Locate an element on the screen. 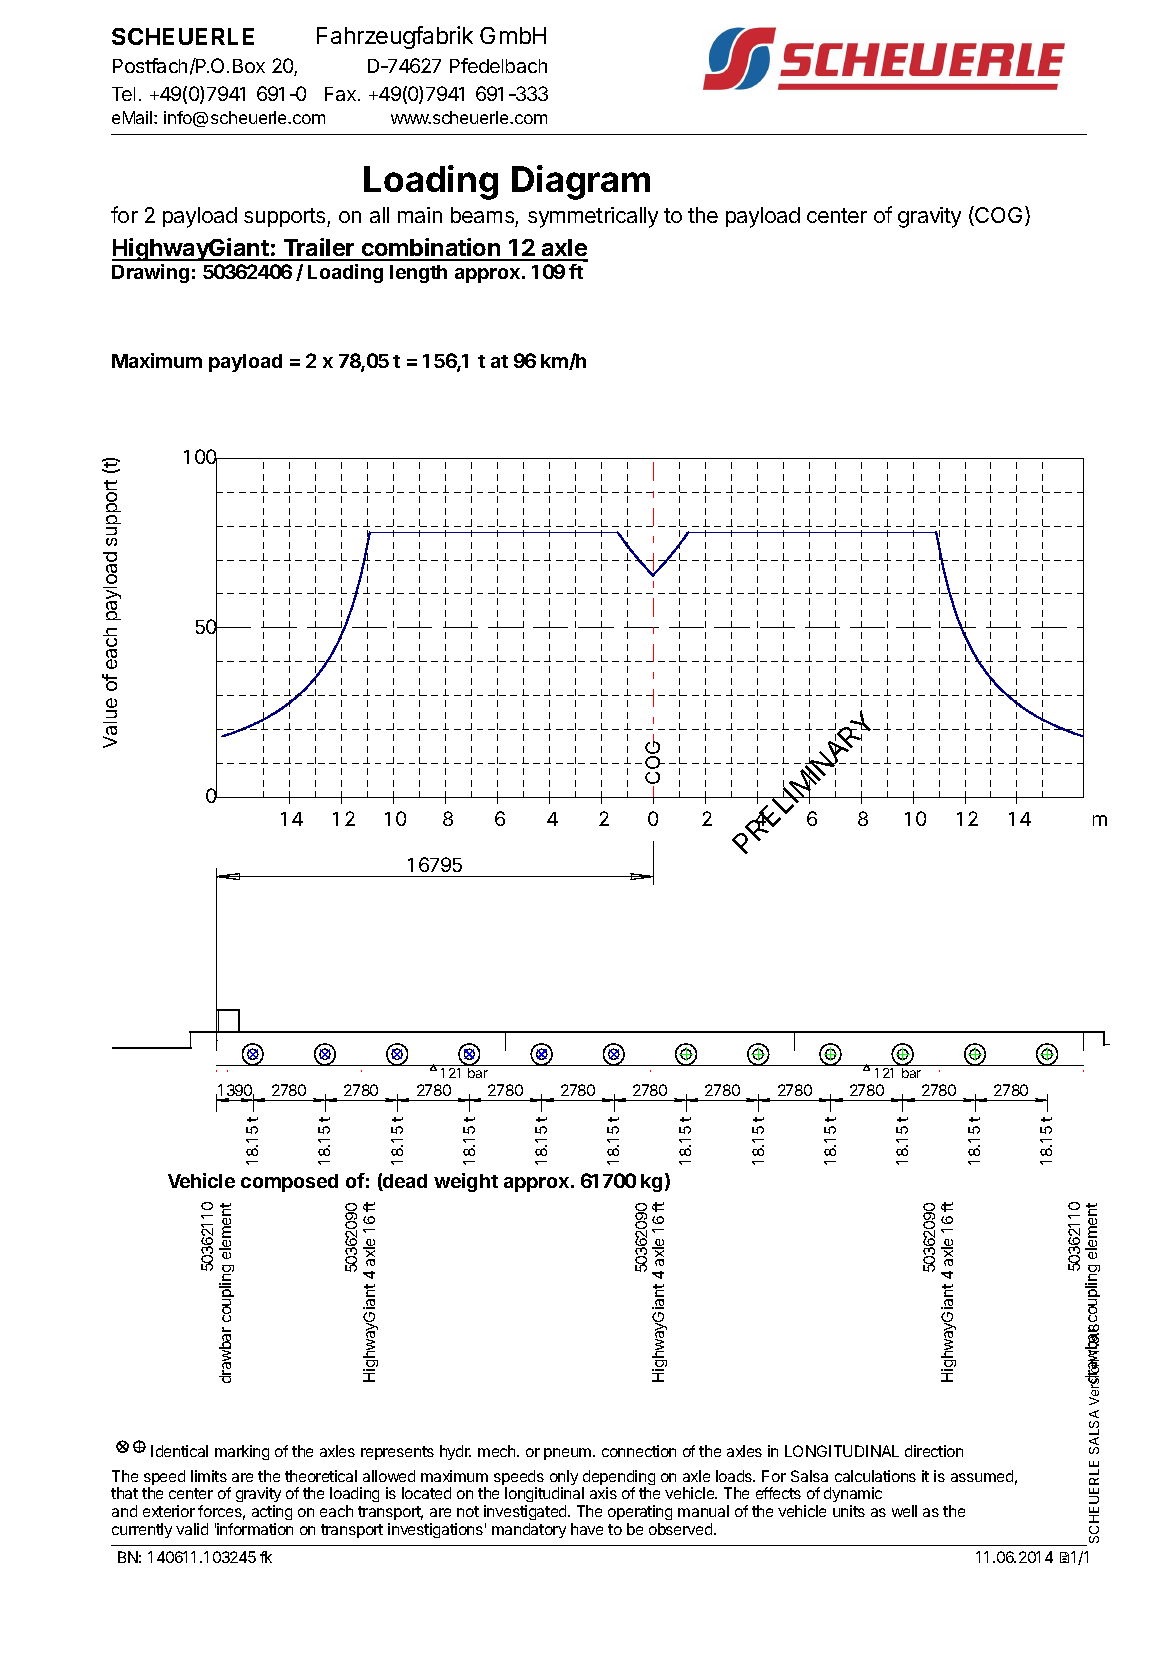 This screenshot has width=1170, height=1656. limits is located at coordinates (209, 1476).
